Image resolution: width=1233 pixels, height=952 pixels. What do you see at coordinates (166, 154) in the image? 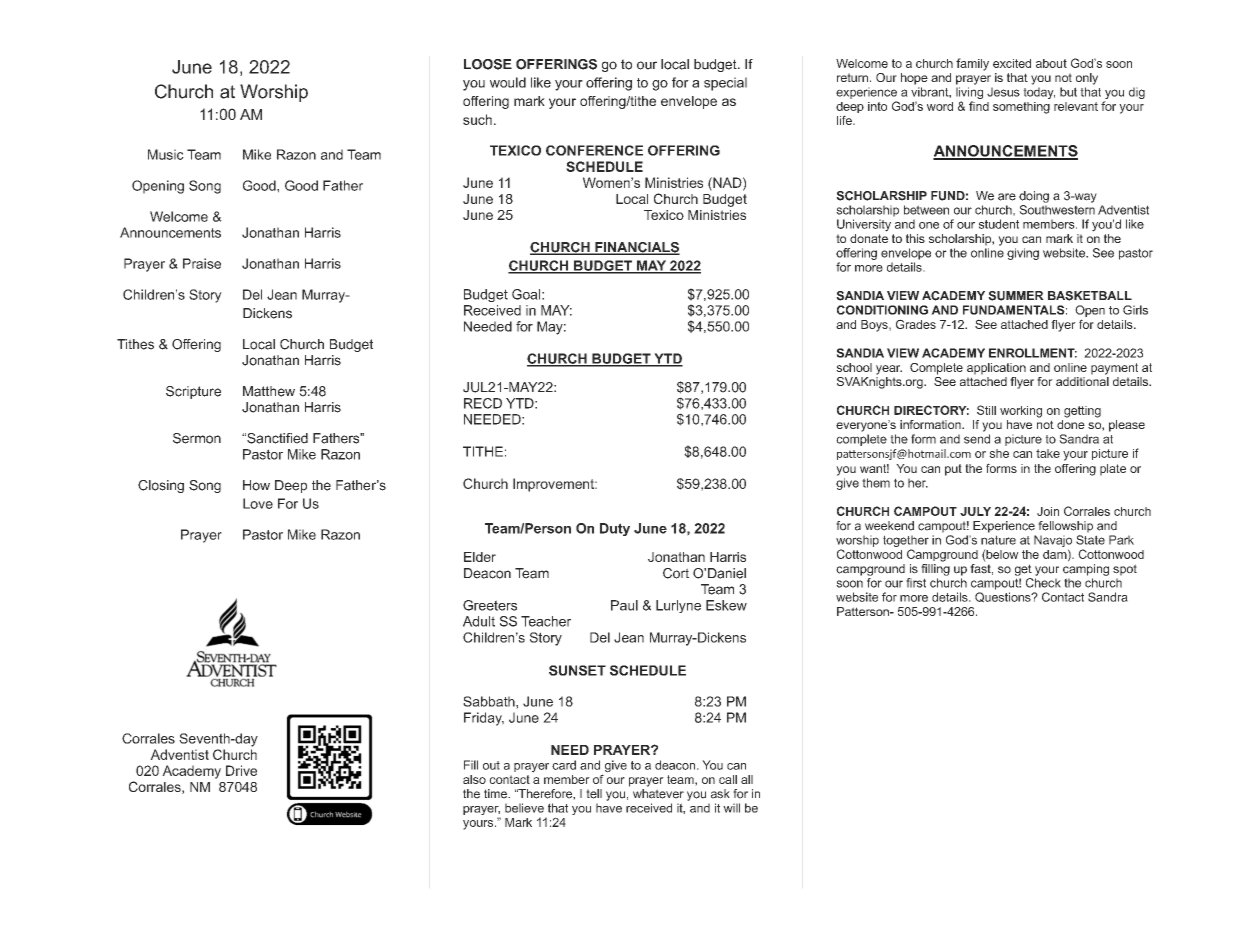
I see `Music` at bounding box center [166, 154].
